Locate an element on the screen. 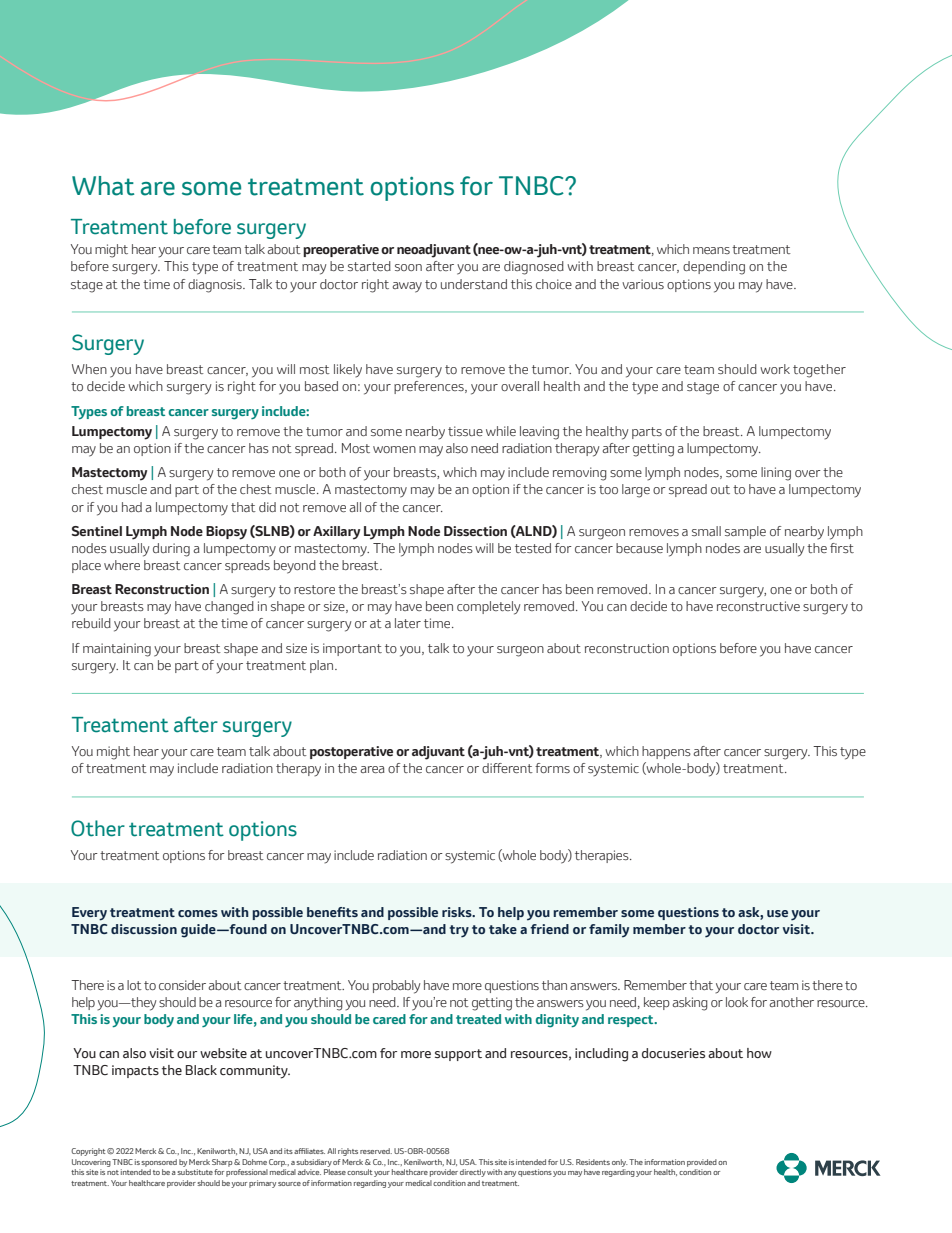  had is located at coordinates (132, 507).
